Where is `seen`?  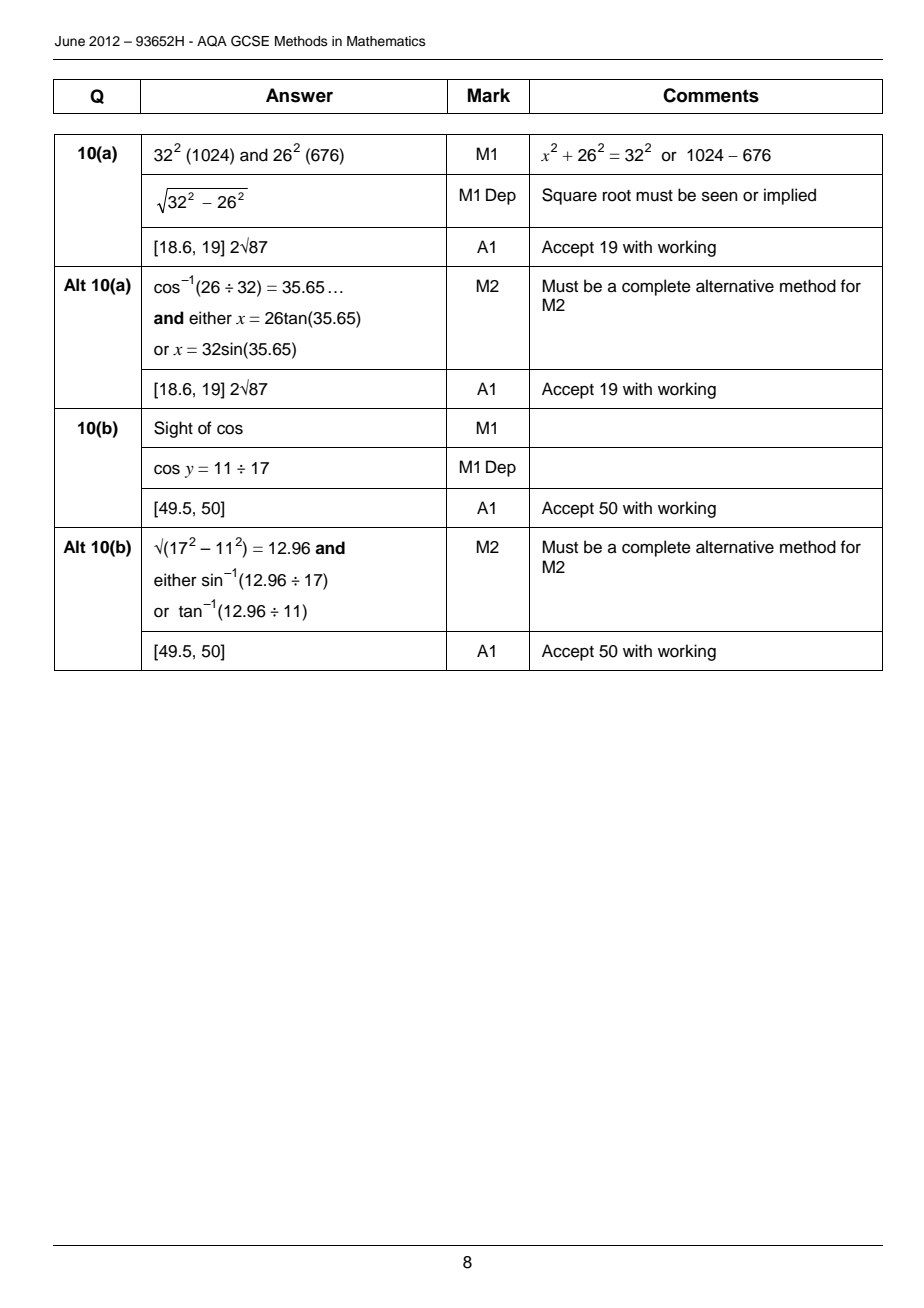
seen is located at coordinates (720, 196).
